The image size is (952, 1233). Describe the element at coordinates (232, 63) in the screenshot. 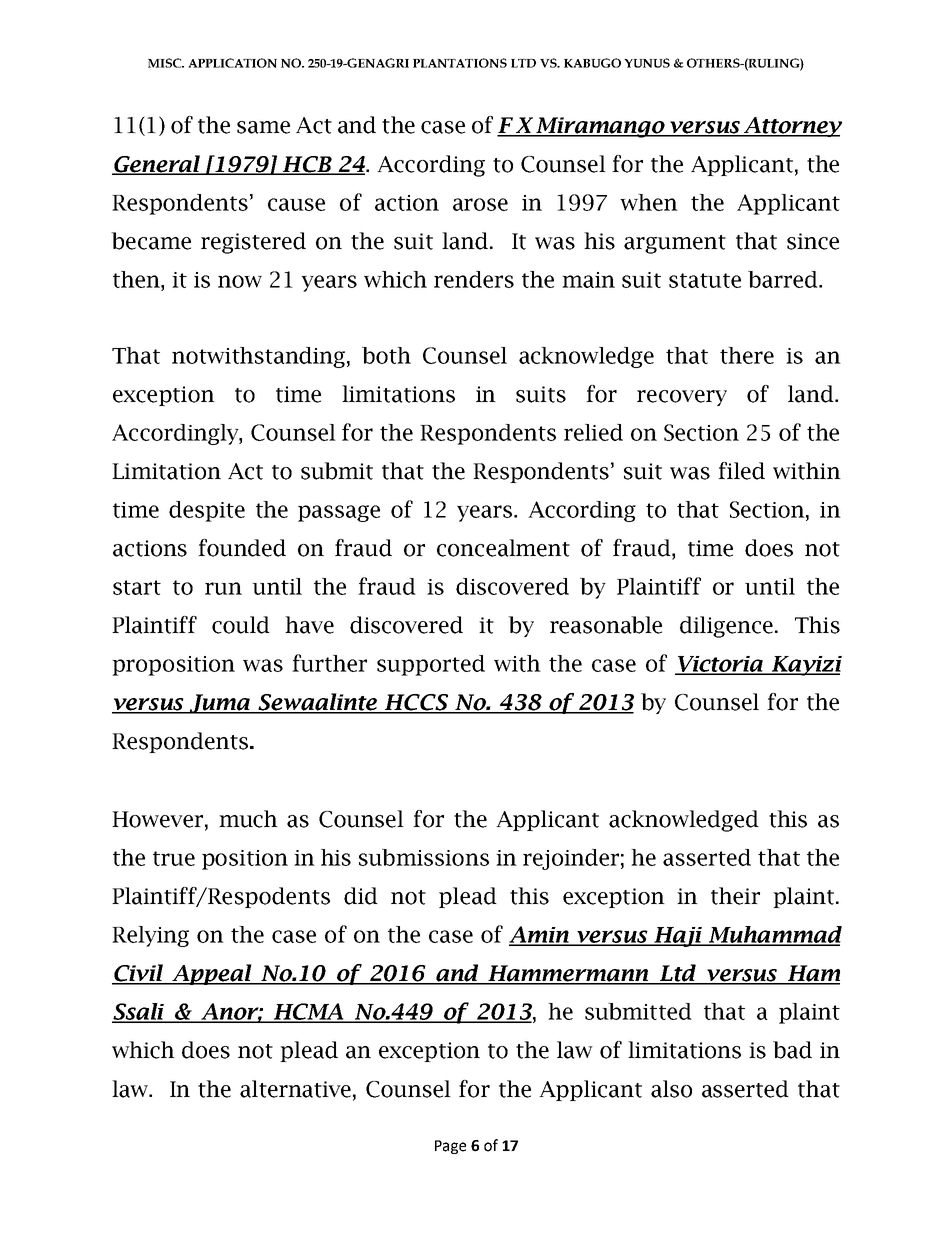

I see `APPLICATION` at that location.
